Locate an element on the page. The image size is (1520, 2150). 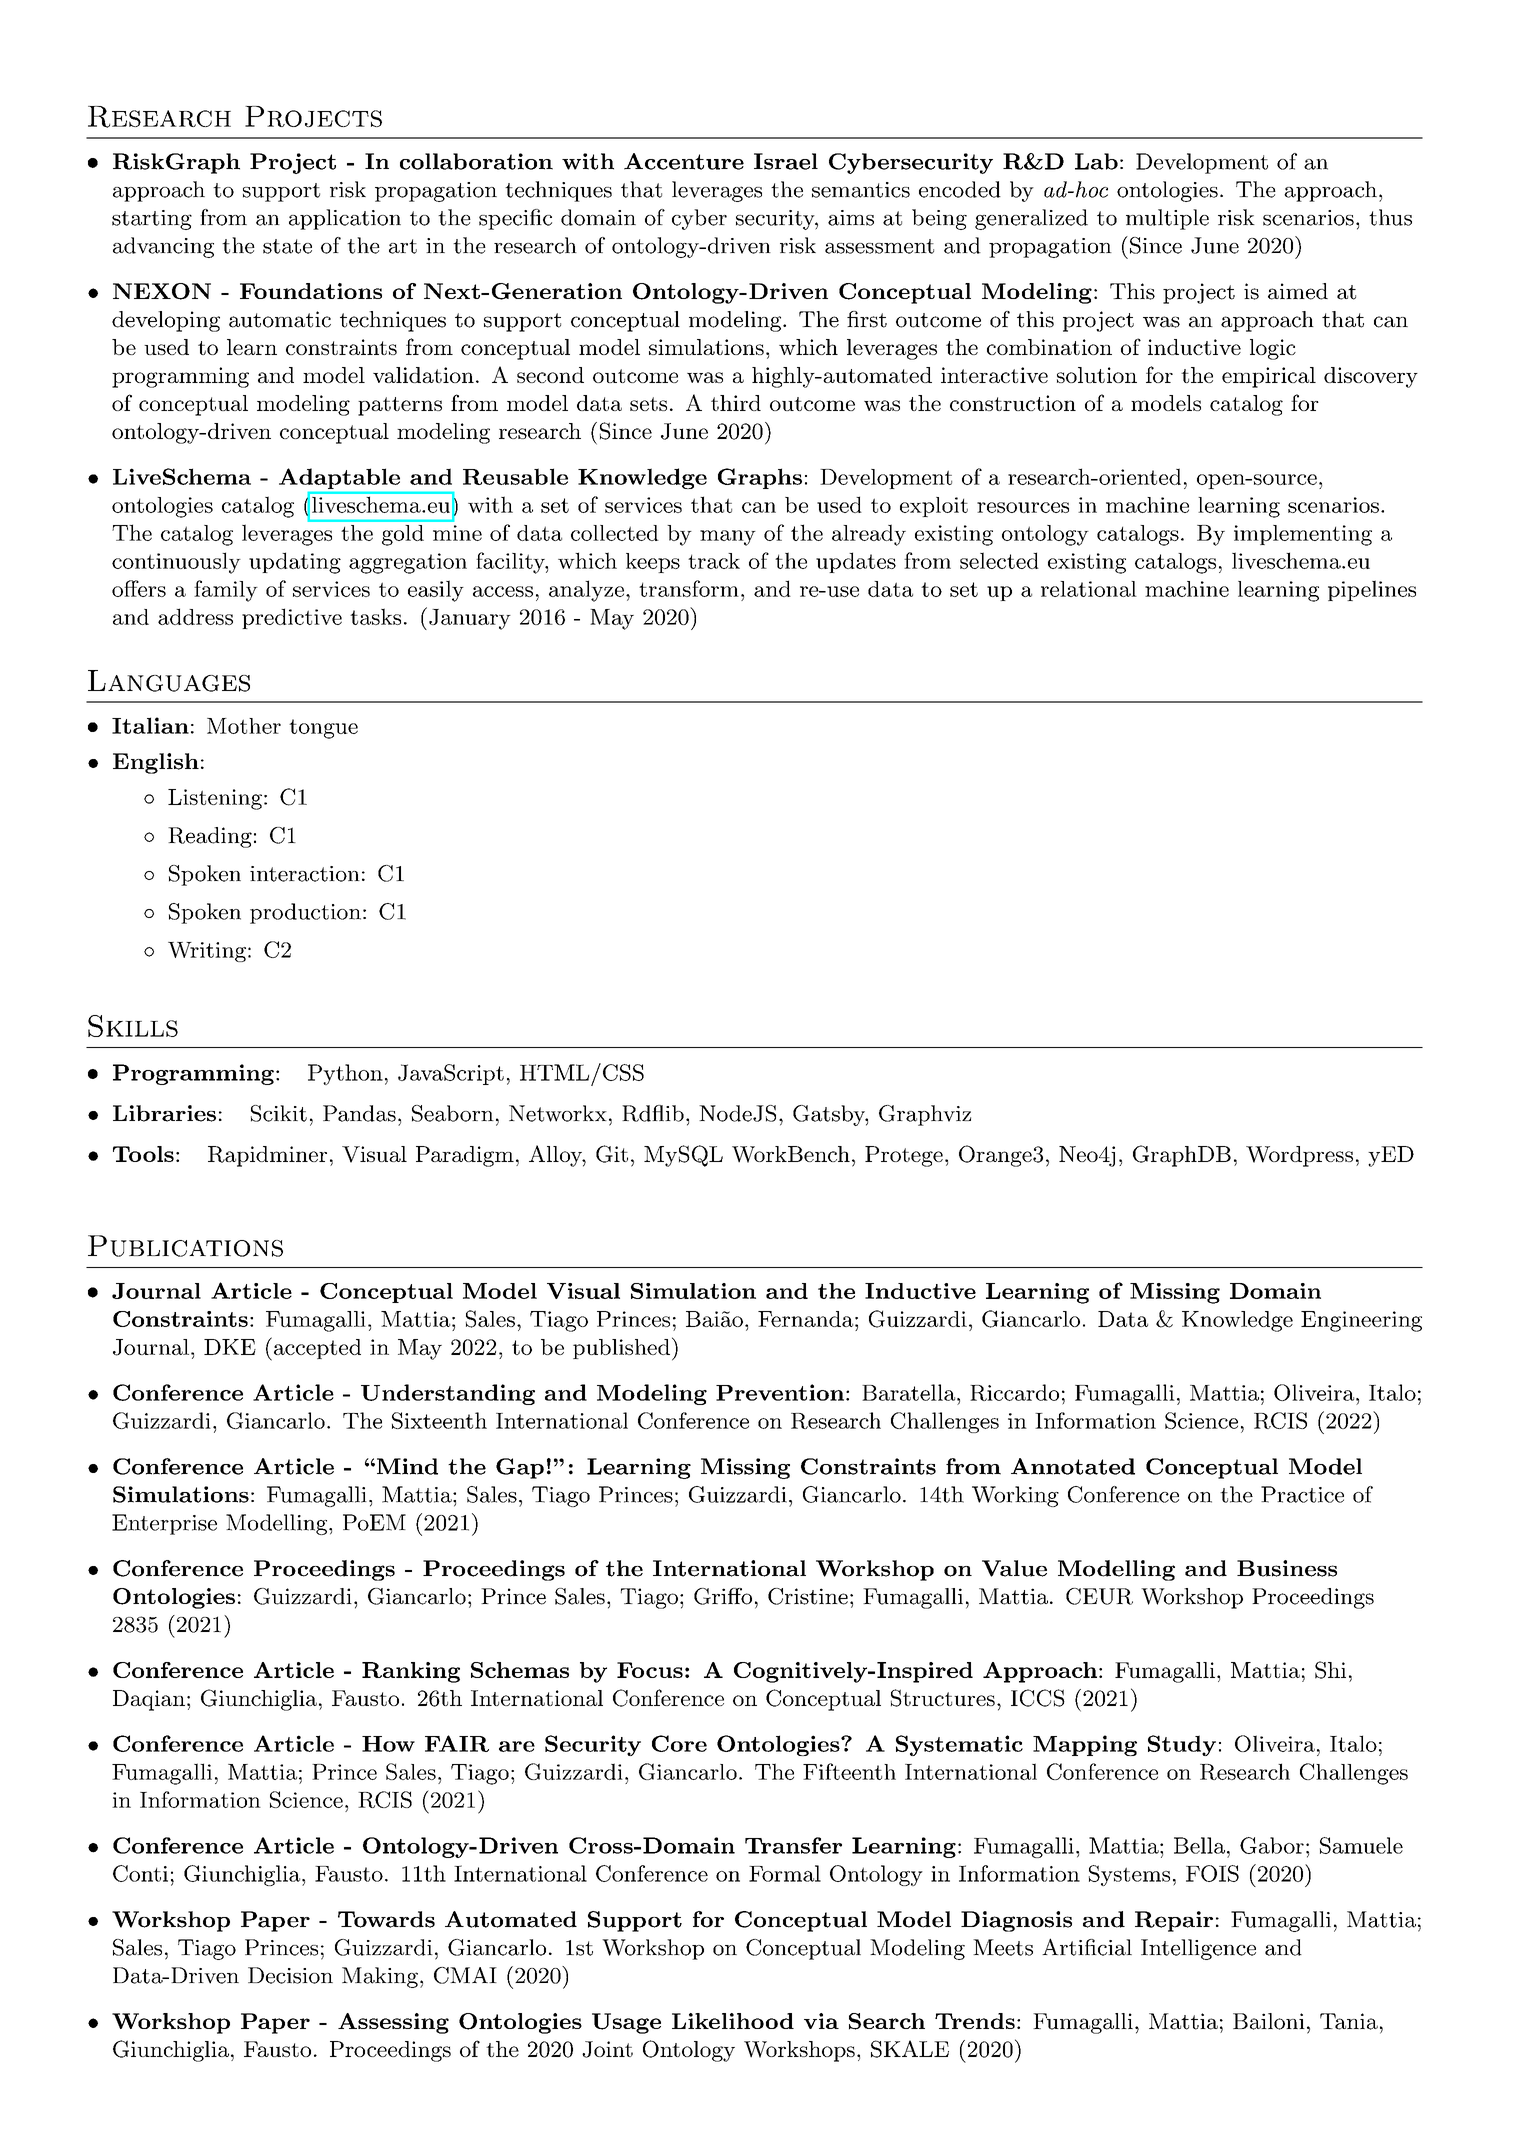
Likelihood is located at coordinates (733, 2021).
